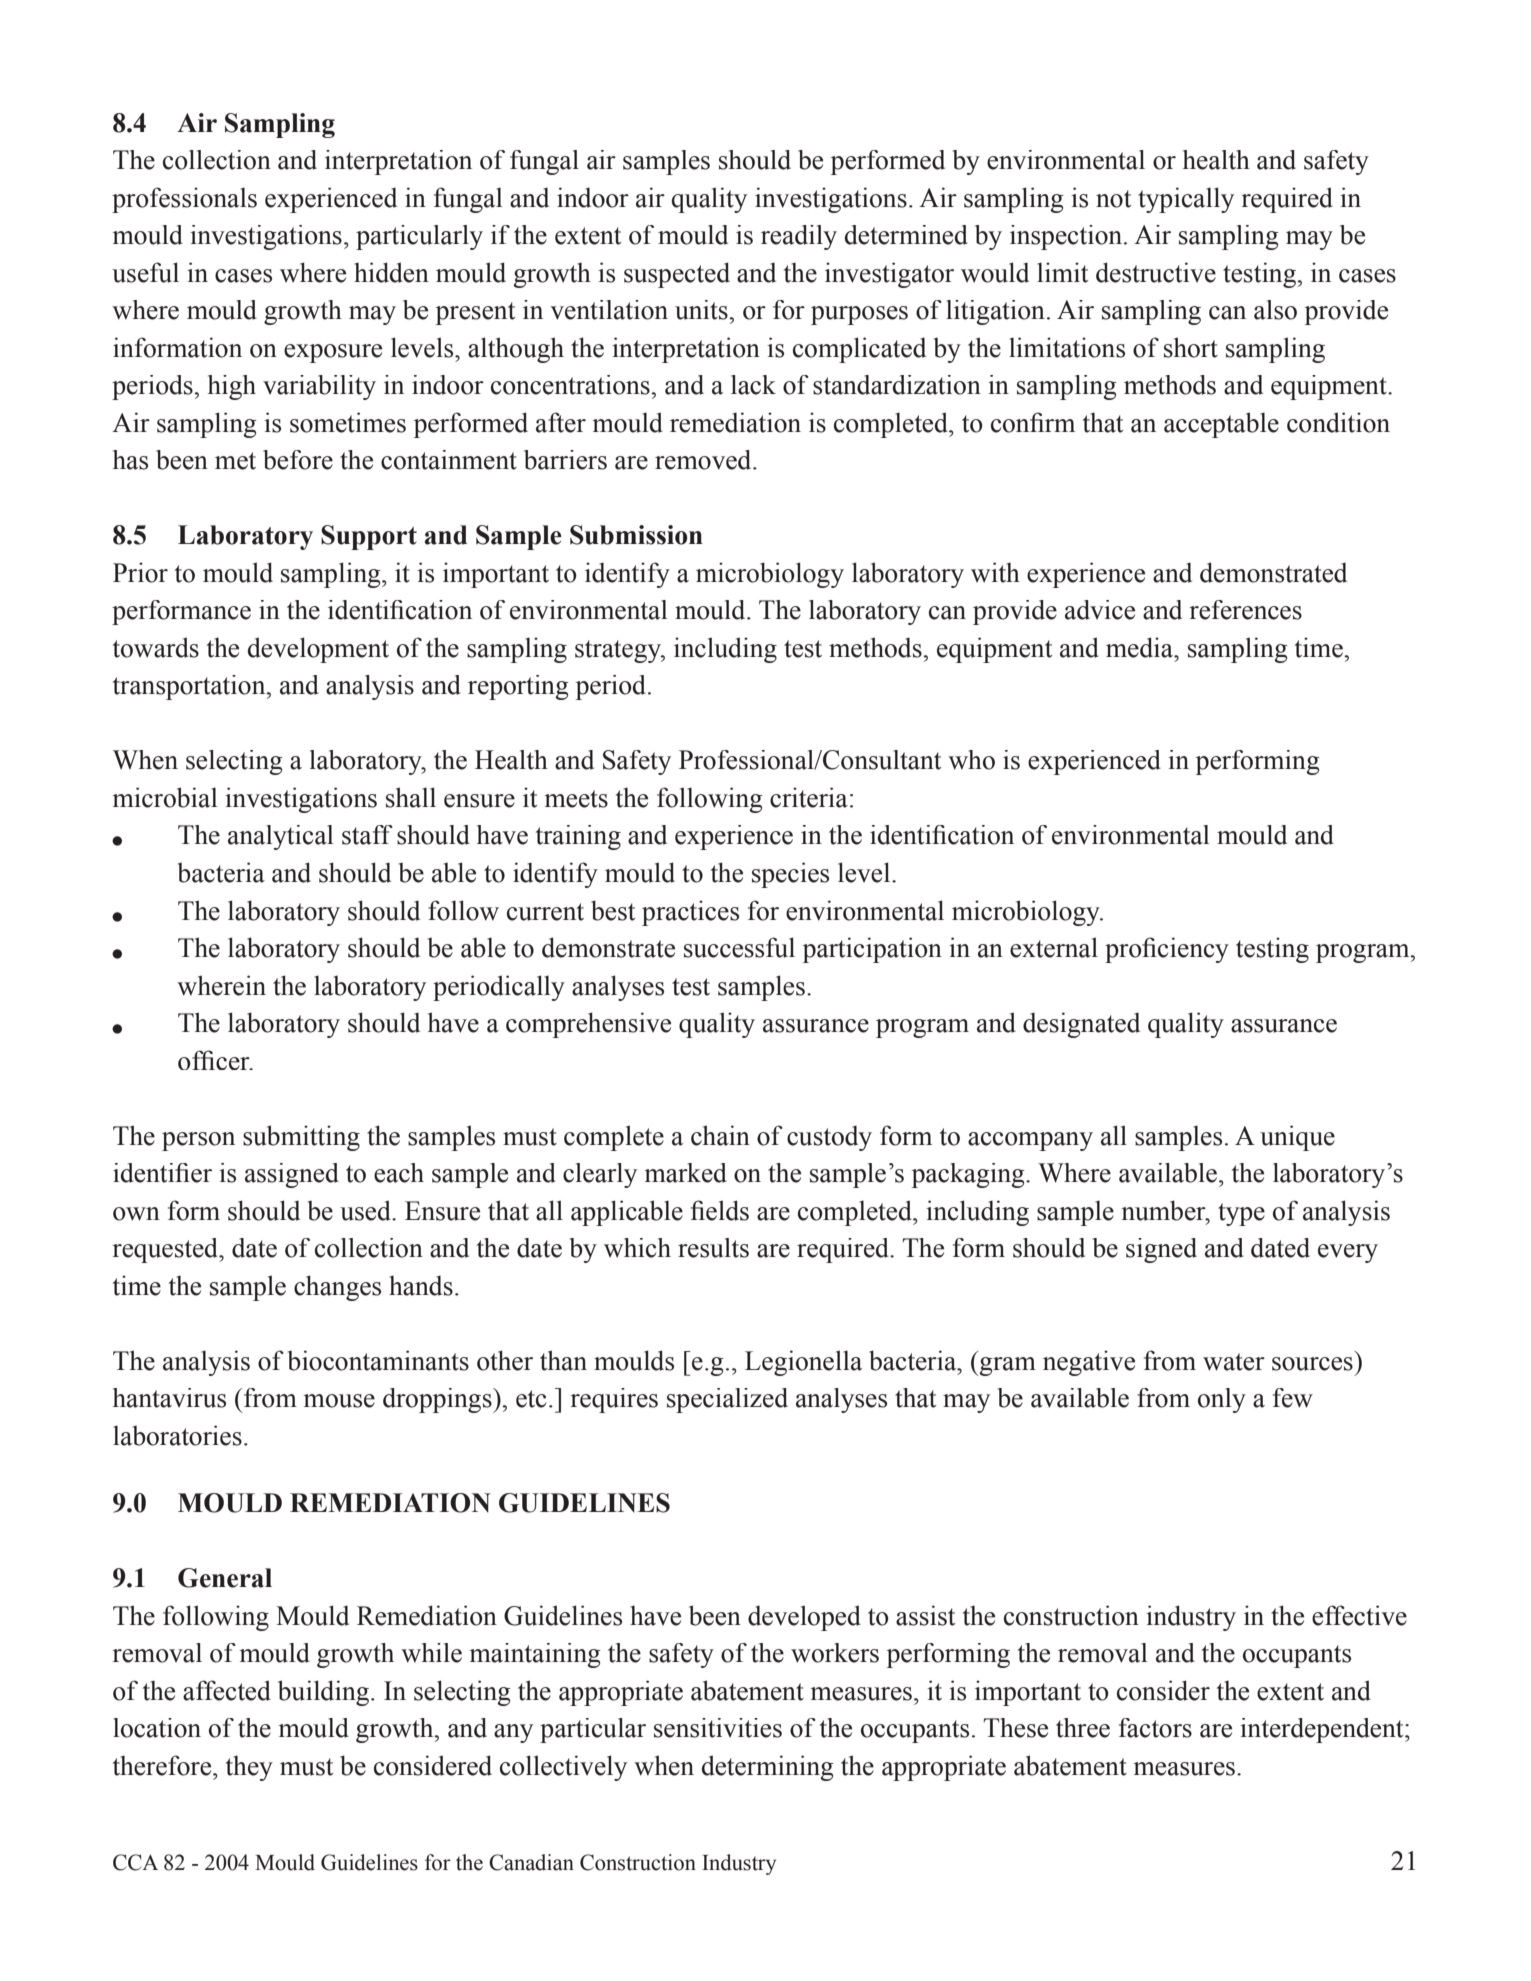  I want to click on successful, so click(739, 947).
